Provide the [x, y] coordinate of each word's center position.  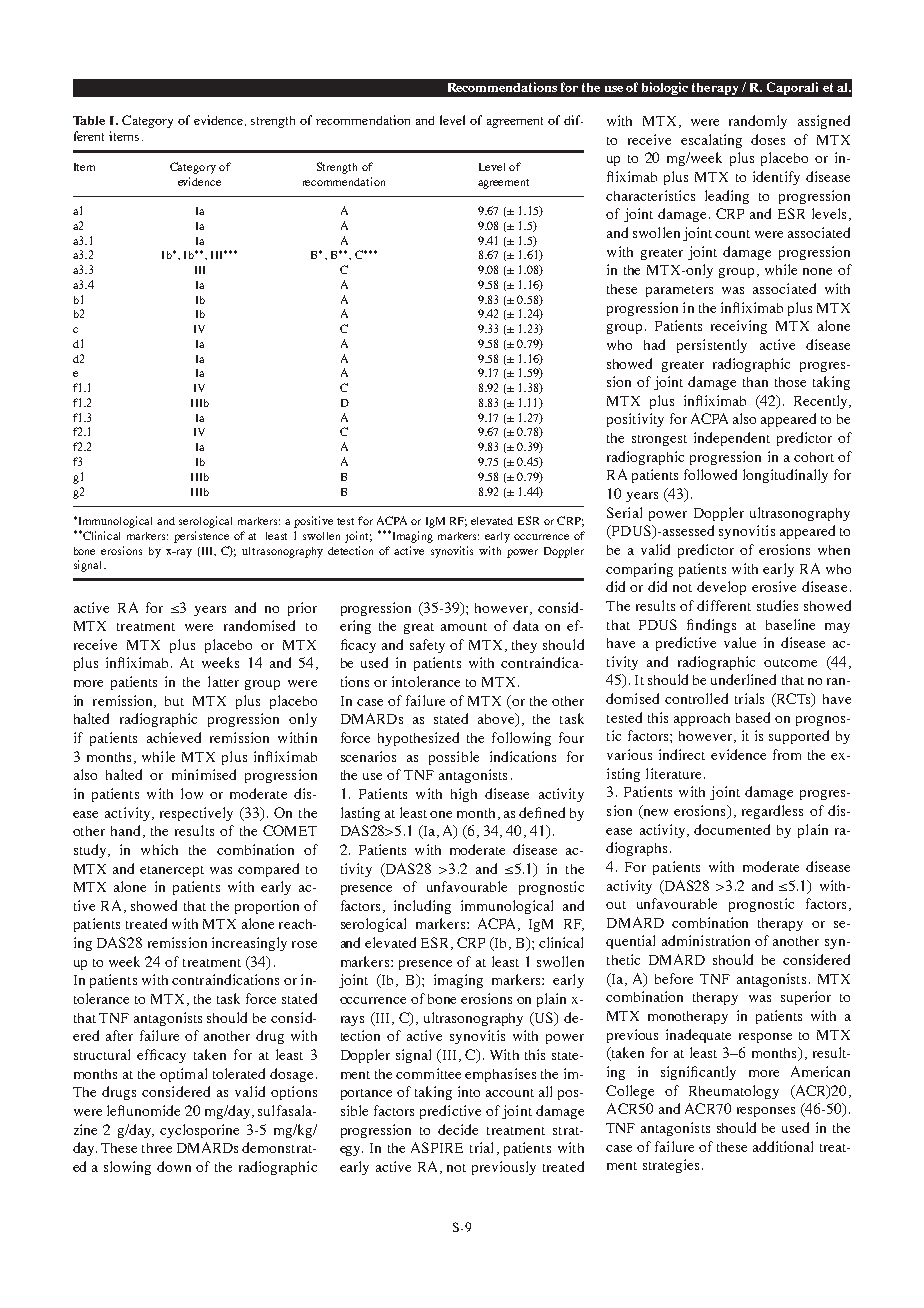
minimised [204, 774]
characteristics [650, 195]
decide [458, 1129]
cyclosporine [199, 1131]
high [464, 795]
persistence [201, 537]
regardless [772, 812]
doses [768, 139]
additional [783, 1146]
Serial [624, 512]
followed [710, 474]
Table [89, 120]
